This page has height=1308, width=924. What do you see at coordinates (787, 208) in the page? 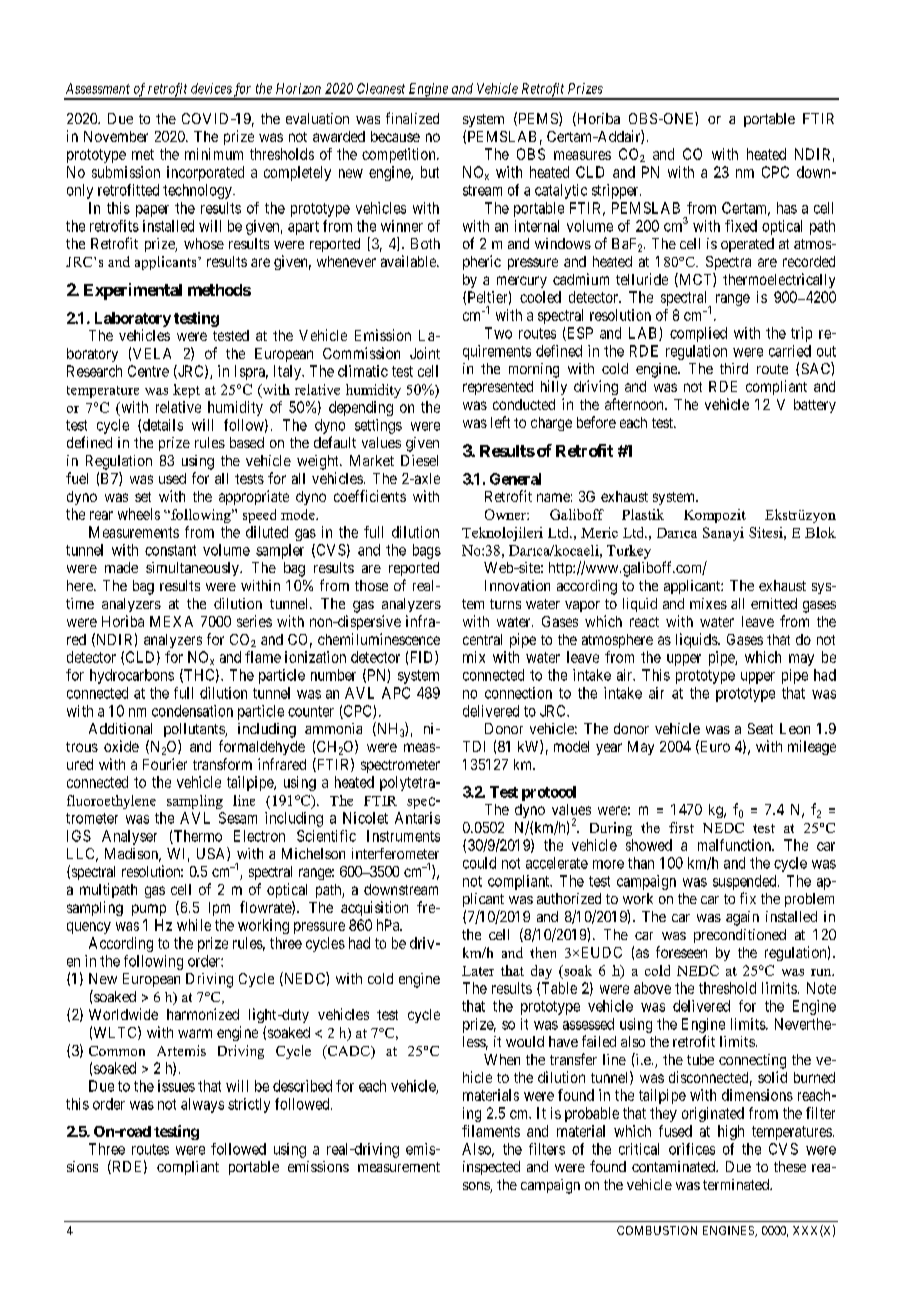
I see `has` at bounding box center [787, 208].
